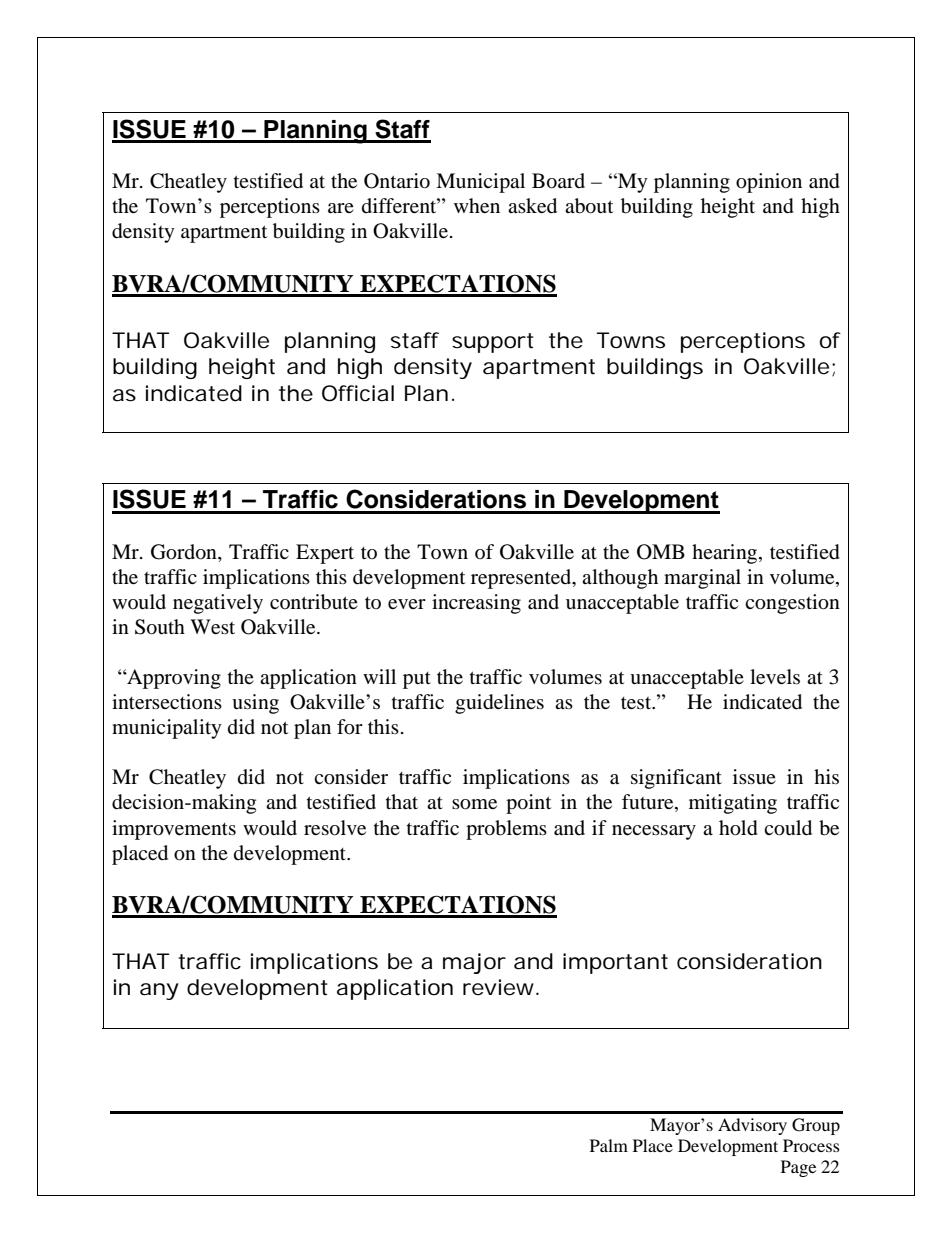 This screenshot has height=1233, width=952. Describe the element at coordinates (358, 393) in the screenshot. I see `Official` at that location.
